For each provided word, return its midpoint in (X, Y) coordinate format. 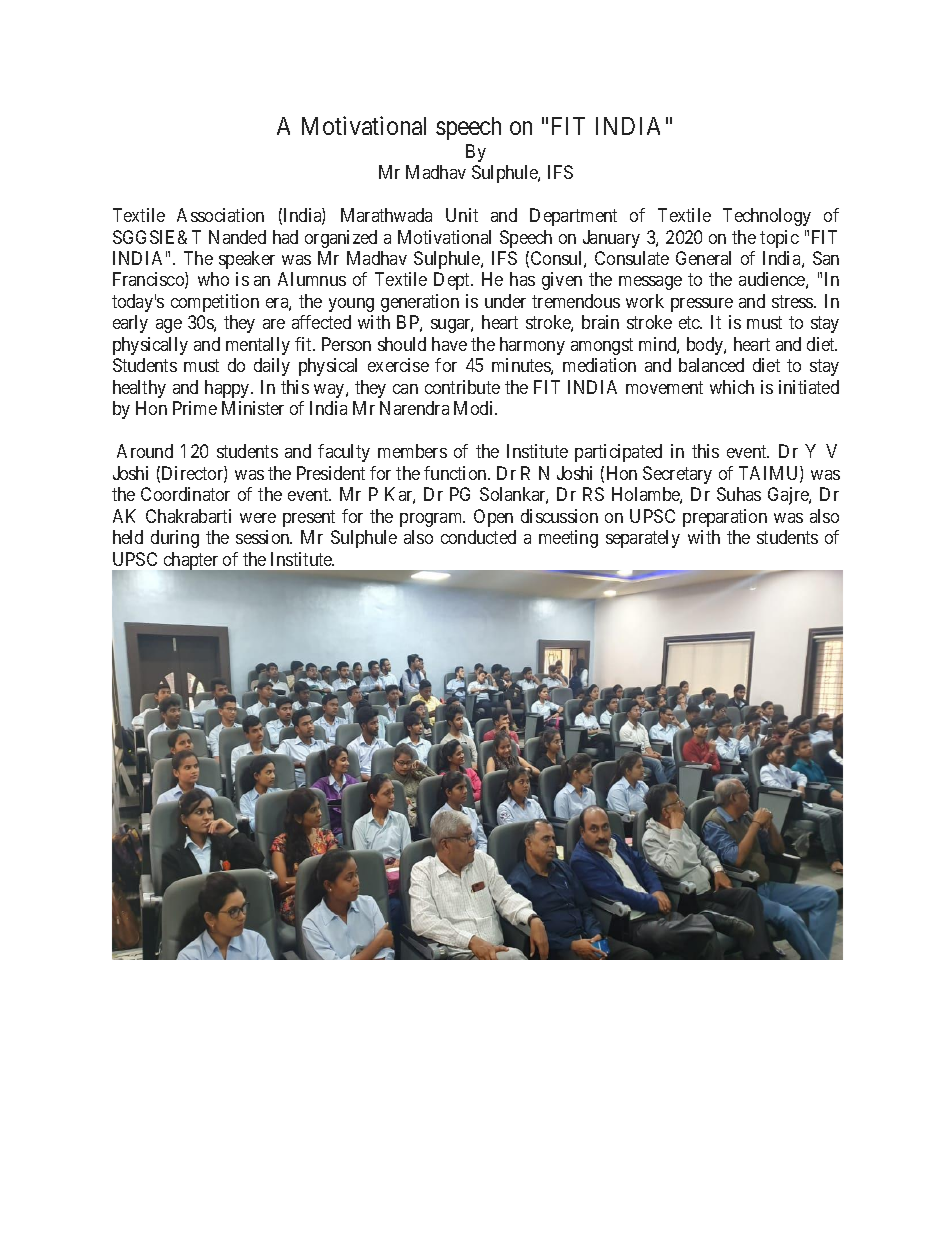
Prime (195, 408)
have (449, 344)
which (732, 387)
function (456, 473)
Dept (453, 281)
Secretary (677, 475)
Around (145, 451)
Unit (462, 215)
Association (220, 215)
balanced (711, 365)
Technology (767, 217)
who (213, 279)
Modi (475, 408)
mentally (258, 346)
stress (793, 301)
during (175, 539)
